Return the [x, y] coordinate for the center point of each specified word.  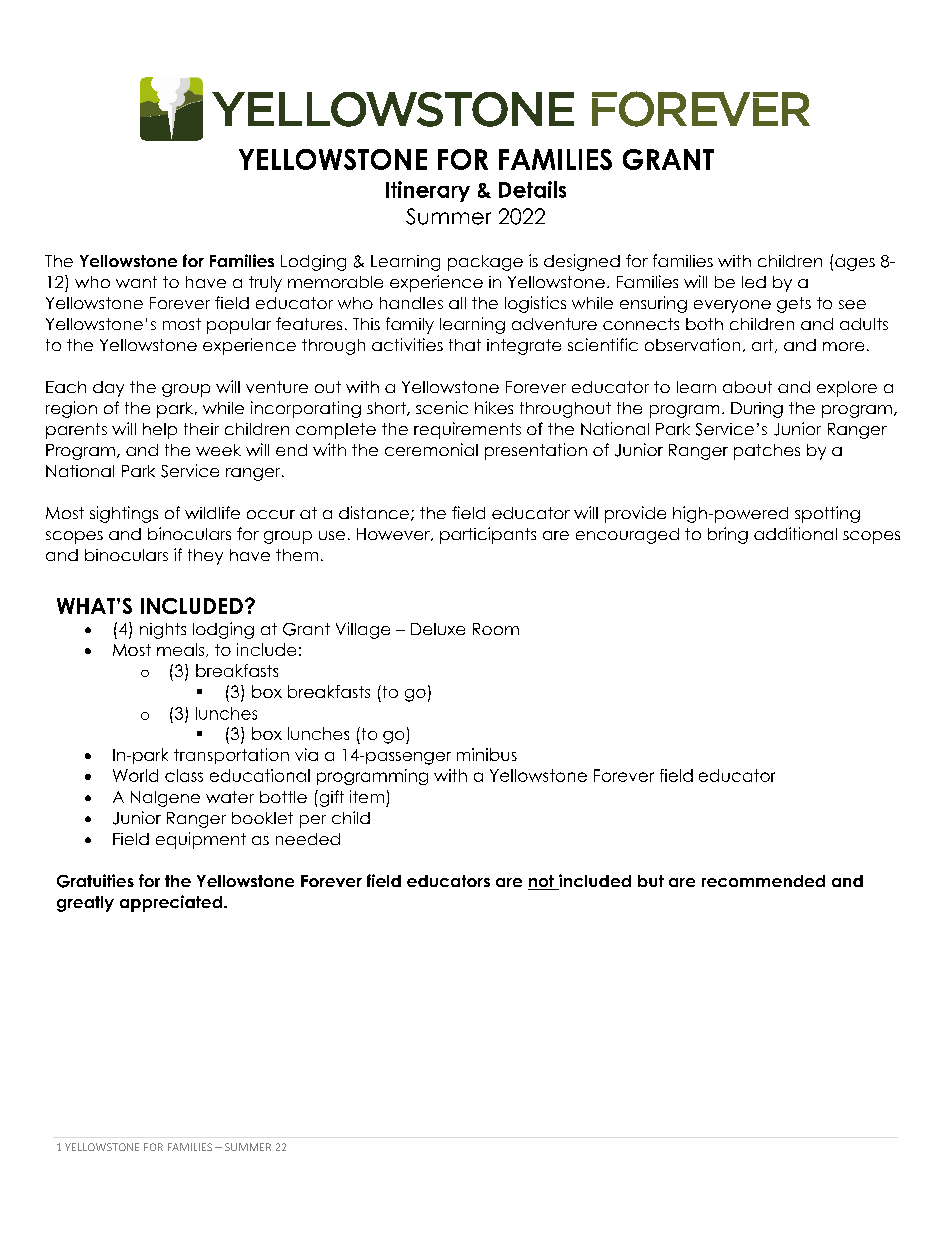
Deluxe [438, 629]
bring [728, 535]
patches [767, 452]
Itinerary [428, 191]
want [136, 282]
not [542, 882]
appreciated [171, 903]
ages [855, 264]
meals [182, 650]
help [160, 431]
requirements [467, 430]
